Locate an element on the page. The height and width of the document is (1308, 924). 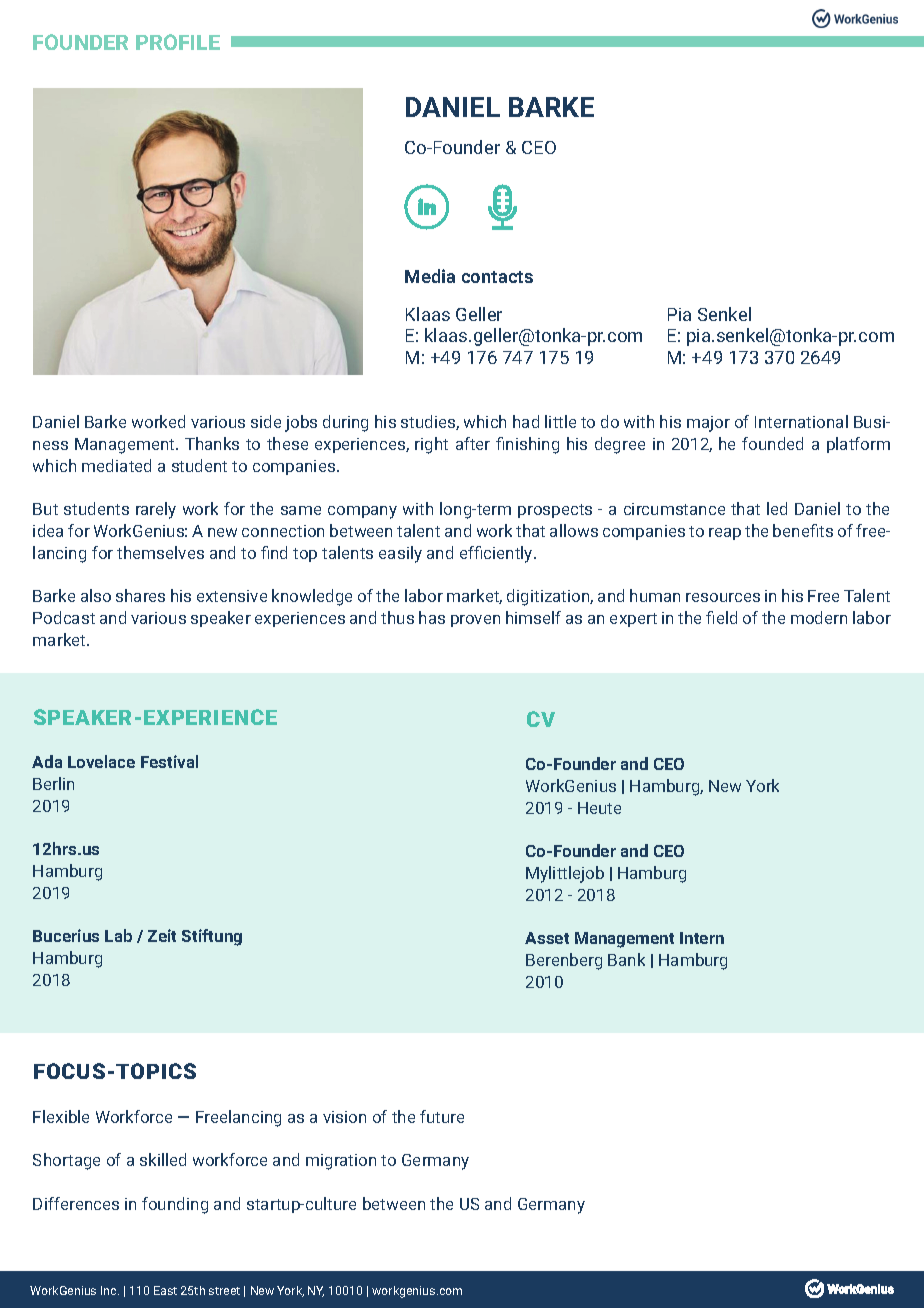
contacts is located at coordinates (497, 277).
